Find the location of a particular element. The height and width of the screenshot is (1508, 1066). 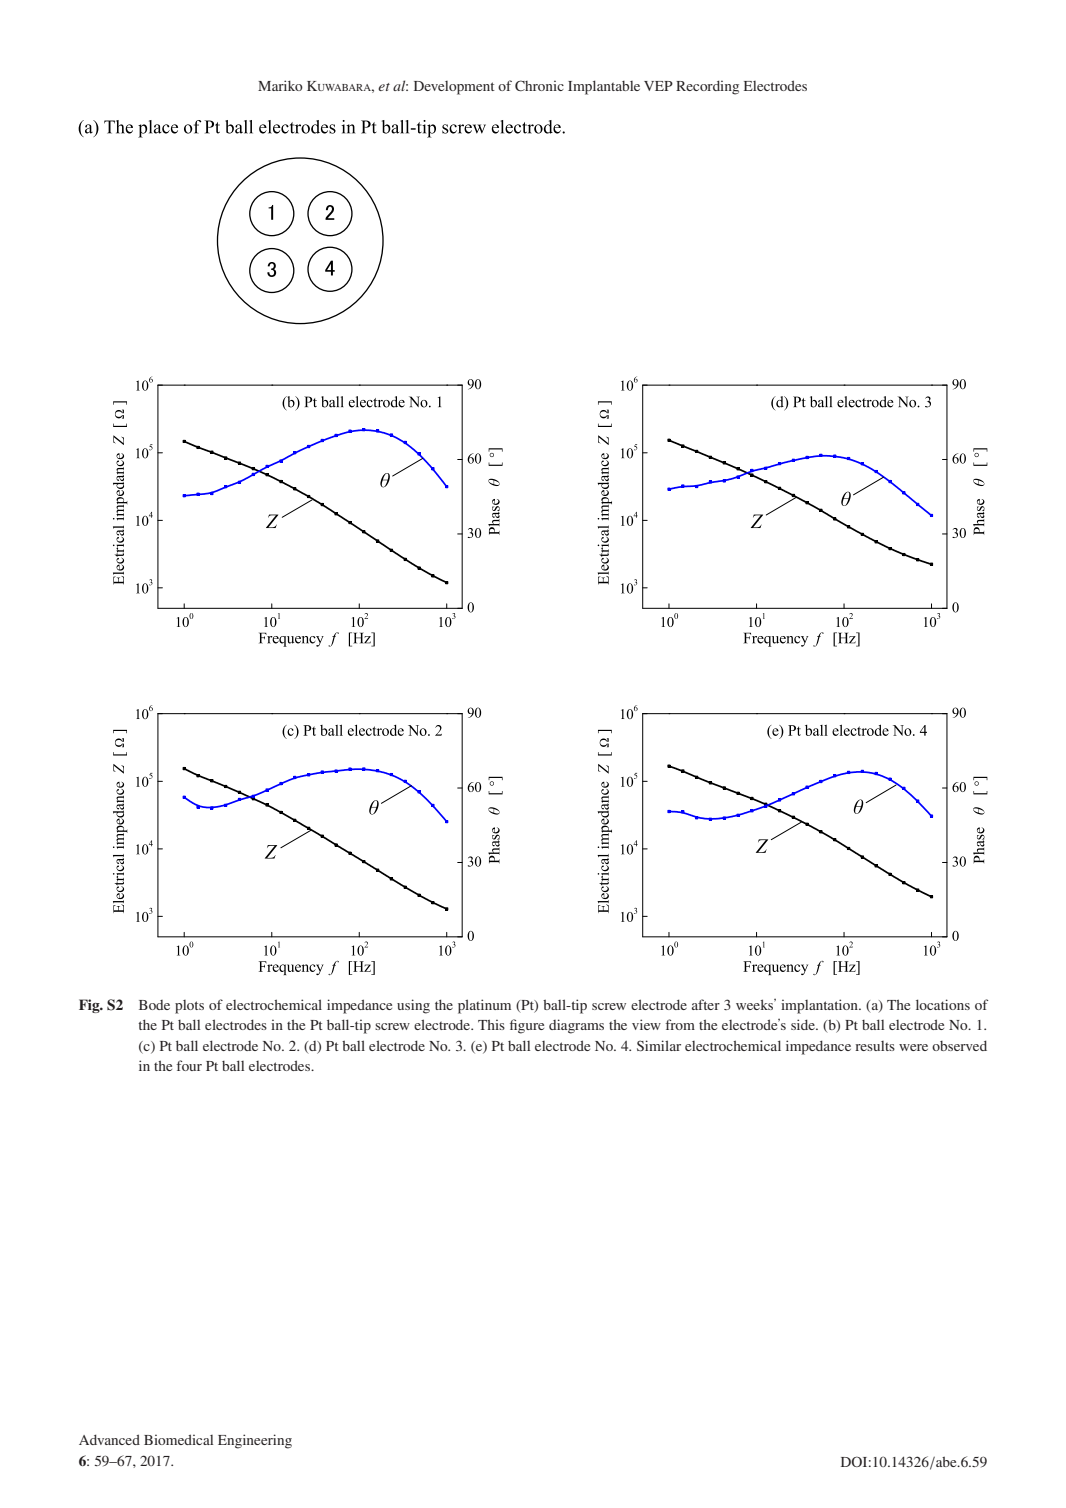

Implantable is located at coordinates (604, 87).
